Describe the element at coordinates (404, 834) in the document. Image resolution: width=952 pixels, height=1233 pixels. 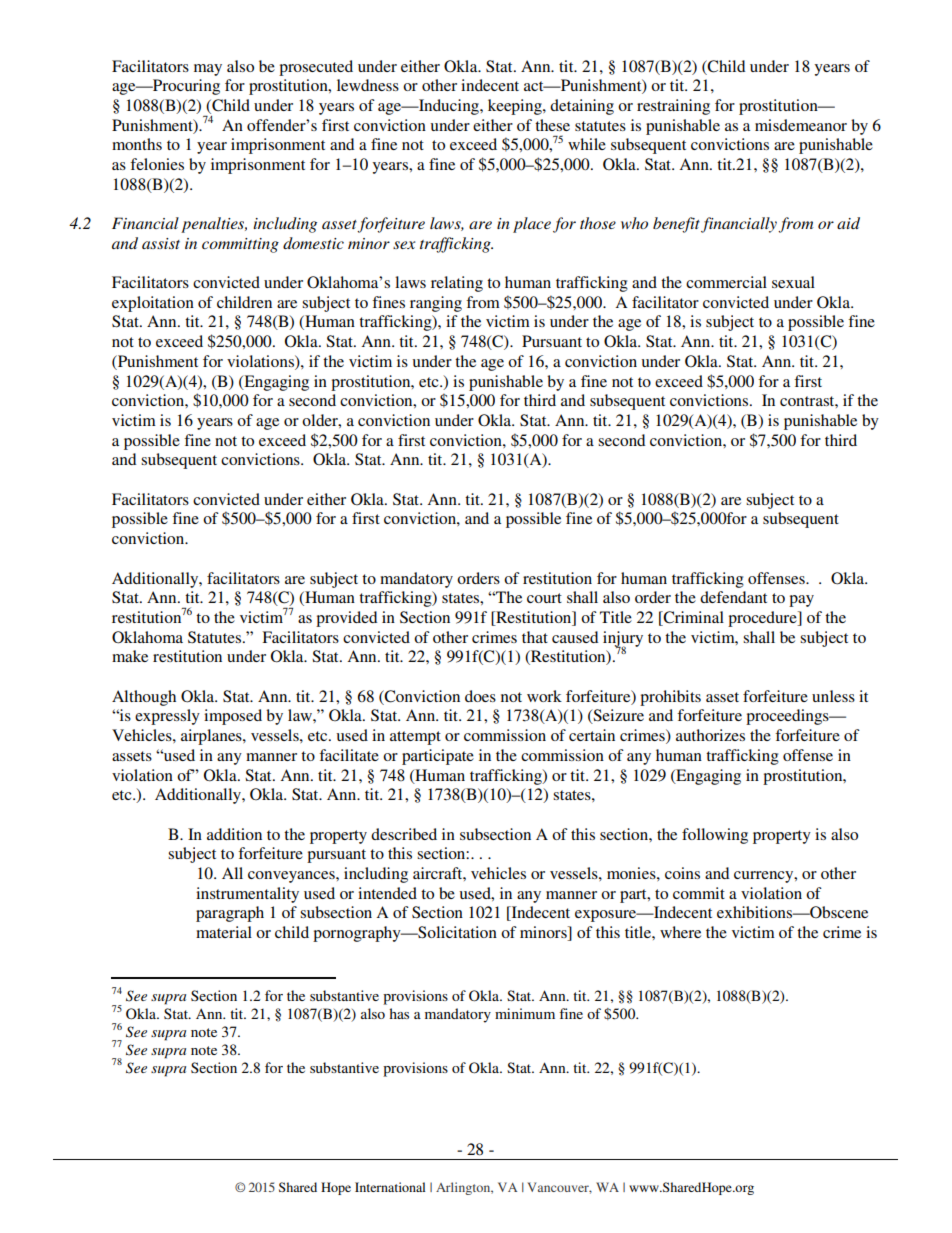
I see `described` at that location.
